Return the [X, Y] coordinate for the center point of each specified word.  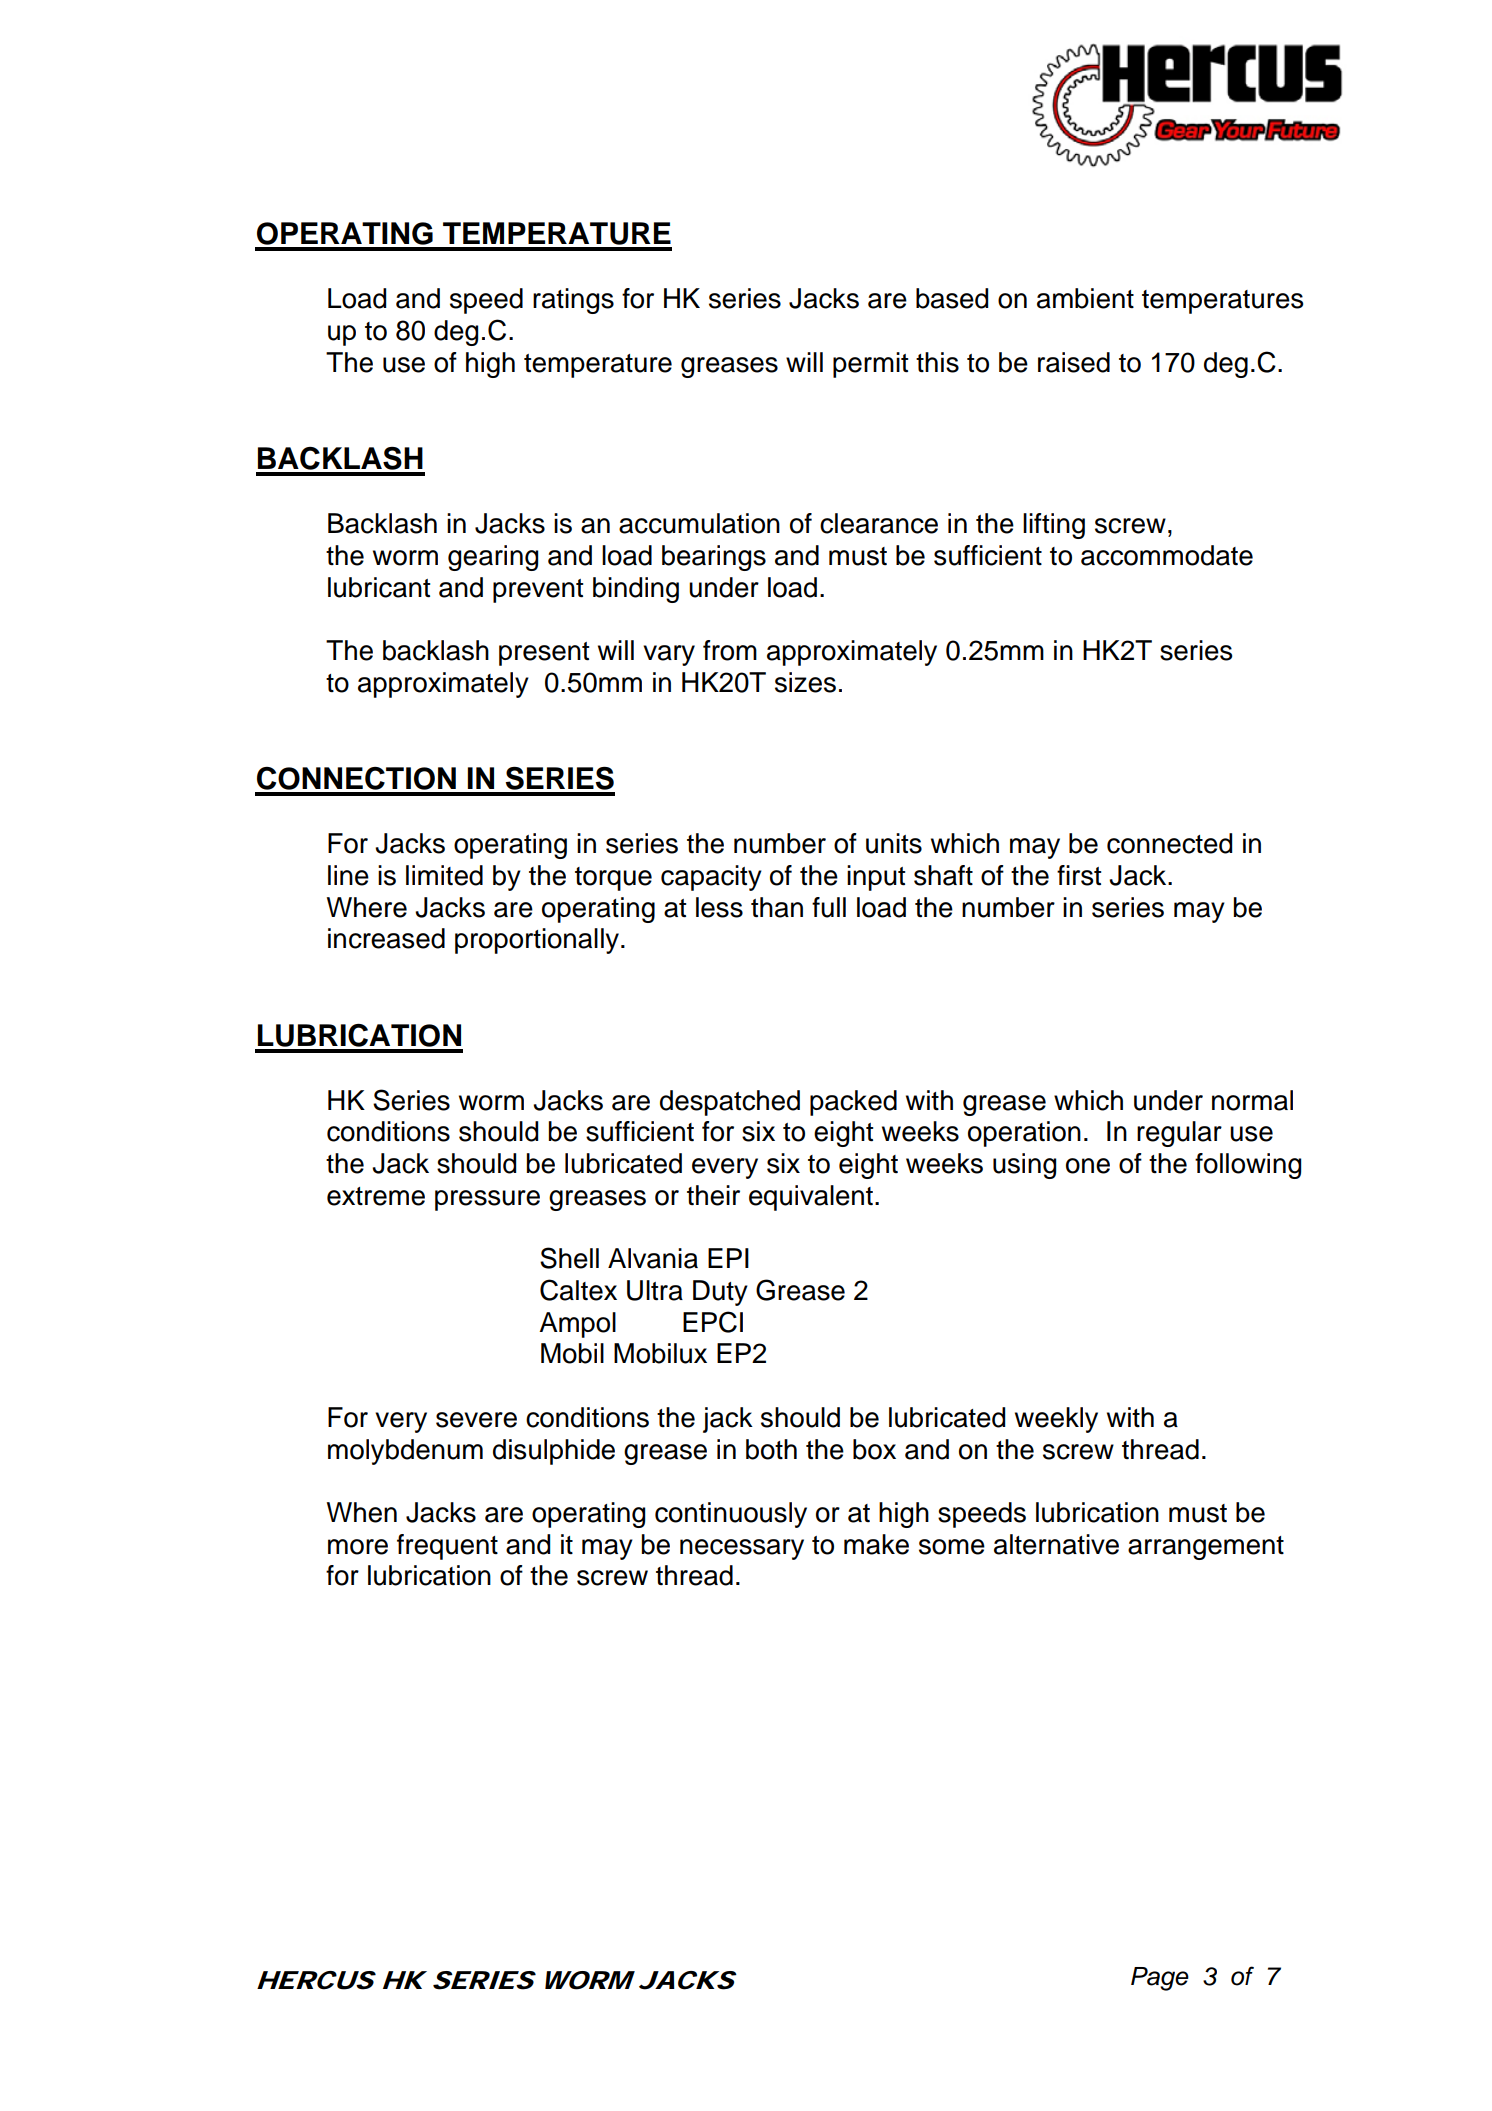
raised [1074, 362]
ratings [573, 301]
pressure [487, 1200]
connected [1169, 843]
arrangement [1206, 1548]
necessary [742, 1549]
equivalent [811, 1198]
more [358, 1547]
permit [870, 365]
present [544, 654]
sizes [805, 682]
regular [1179, 1134]
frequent [447, 1547]
